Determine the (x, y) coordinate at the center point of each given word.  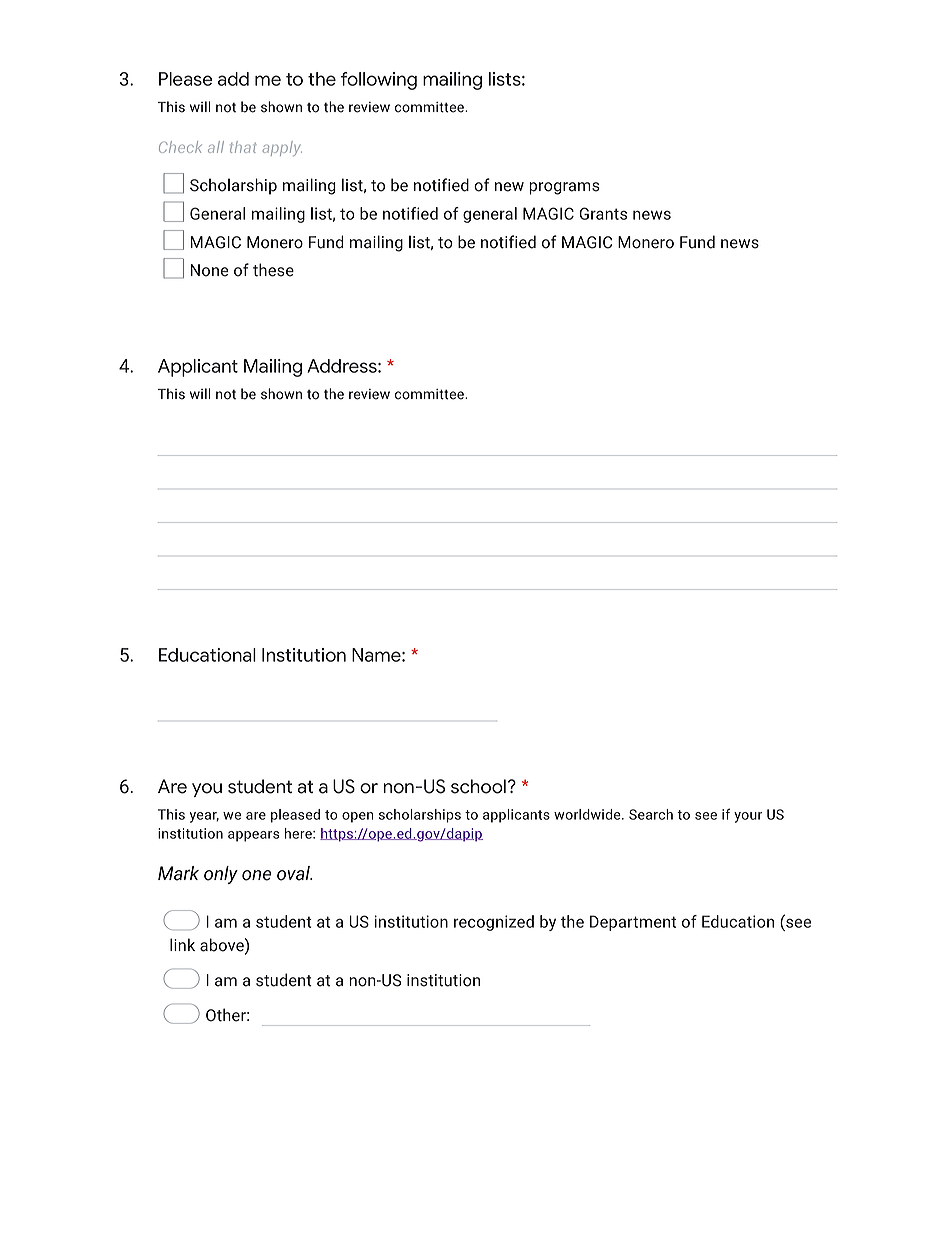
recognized (494, 923)
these (273, 270)
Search (651, 814)
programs (564, 188)
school (478, 786)
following (379, 81)
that (243, 147)
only (221, 875)
